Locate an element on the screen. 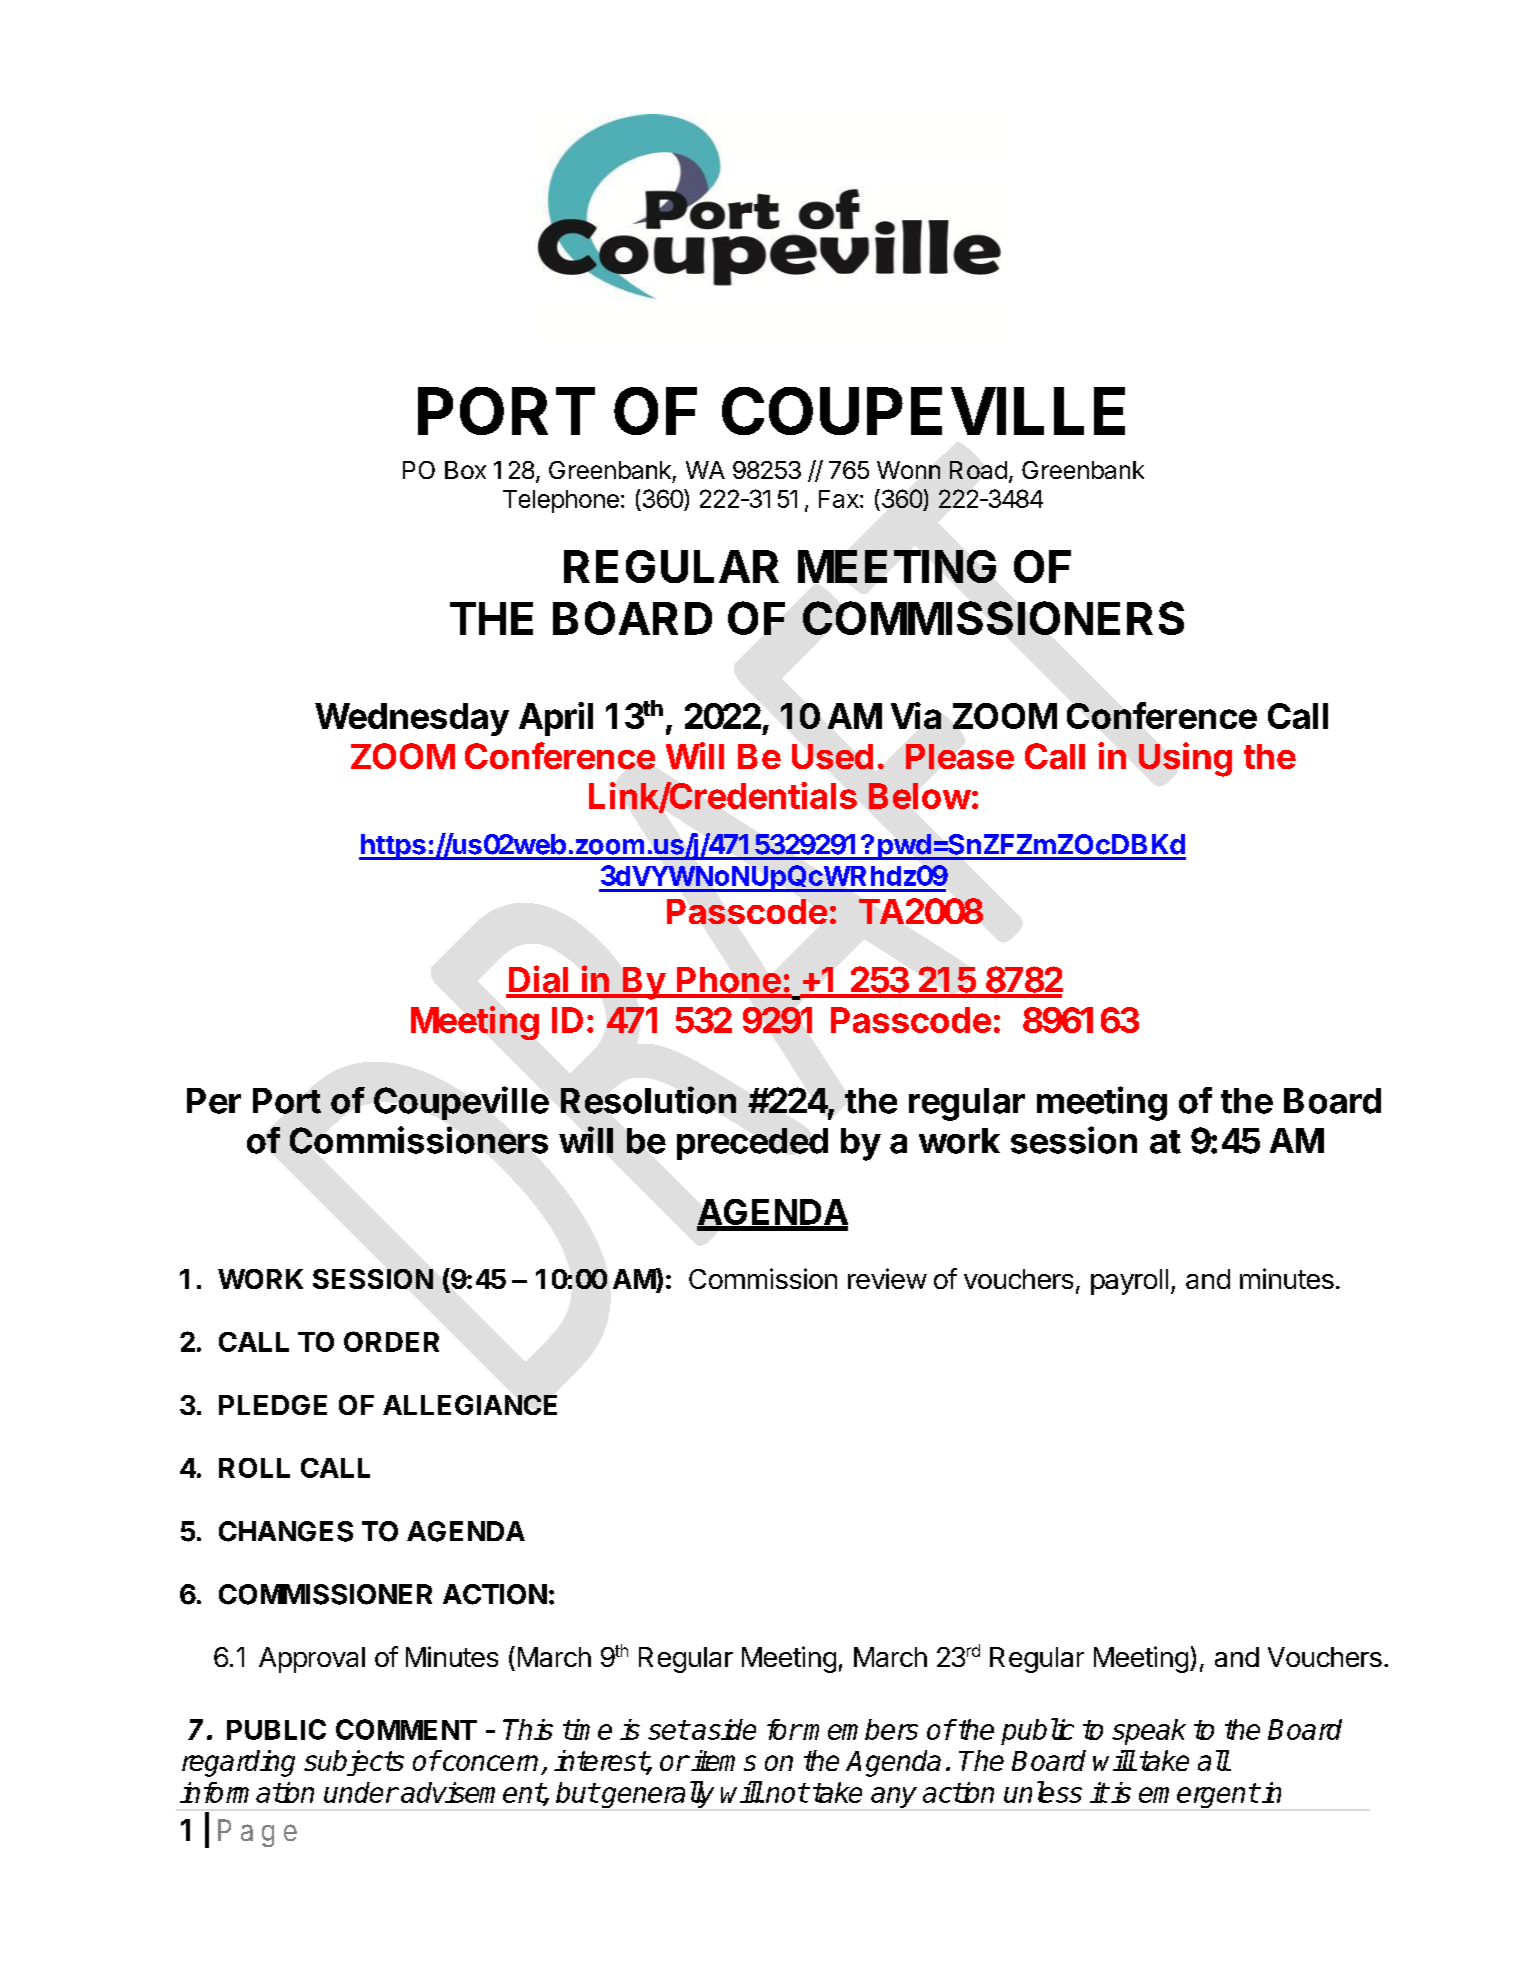  Used is located at coordinates (832, 756).
